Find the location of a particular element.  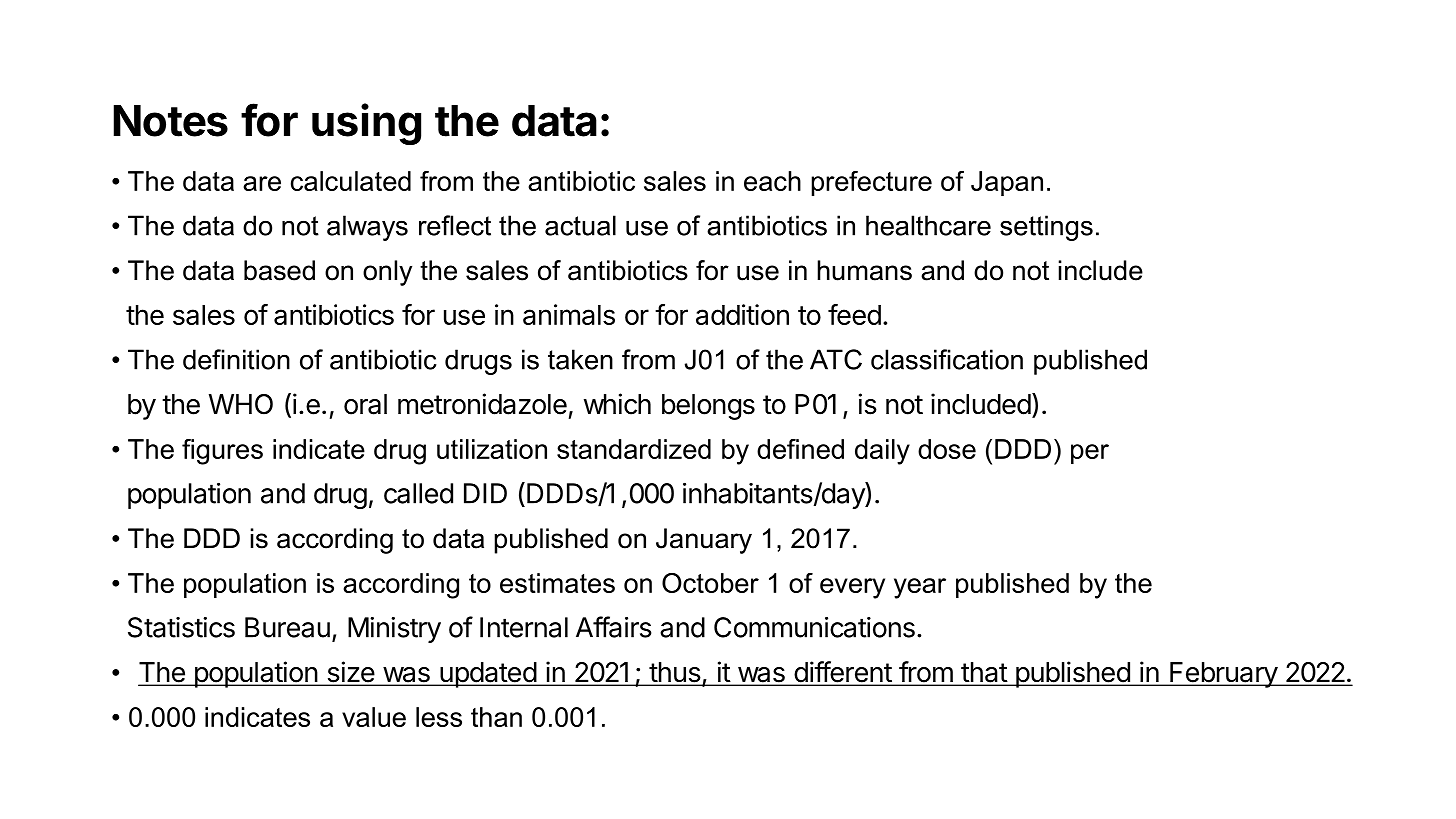

Japan is located at coordinates (1007, 183).
